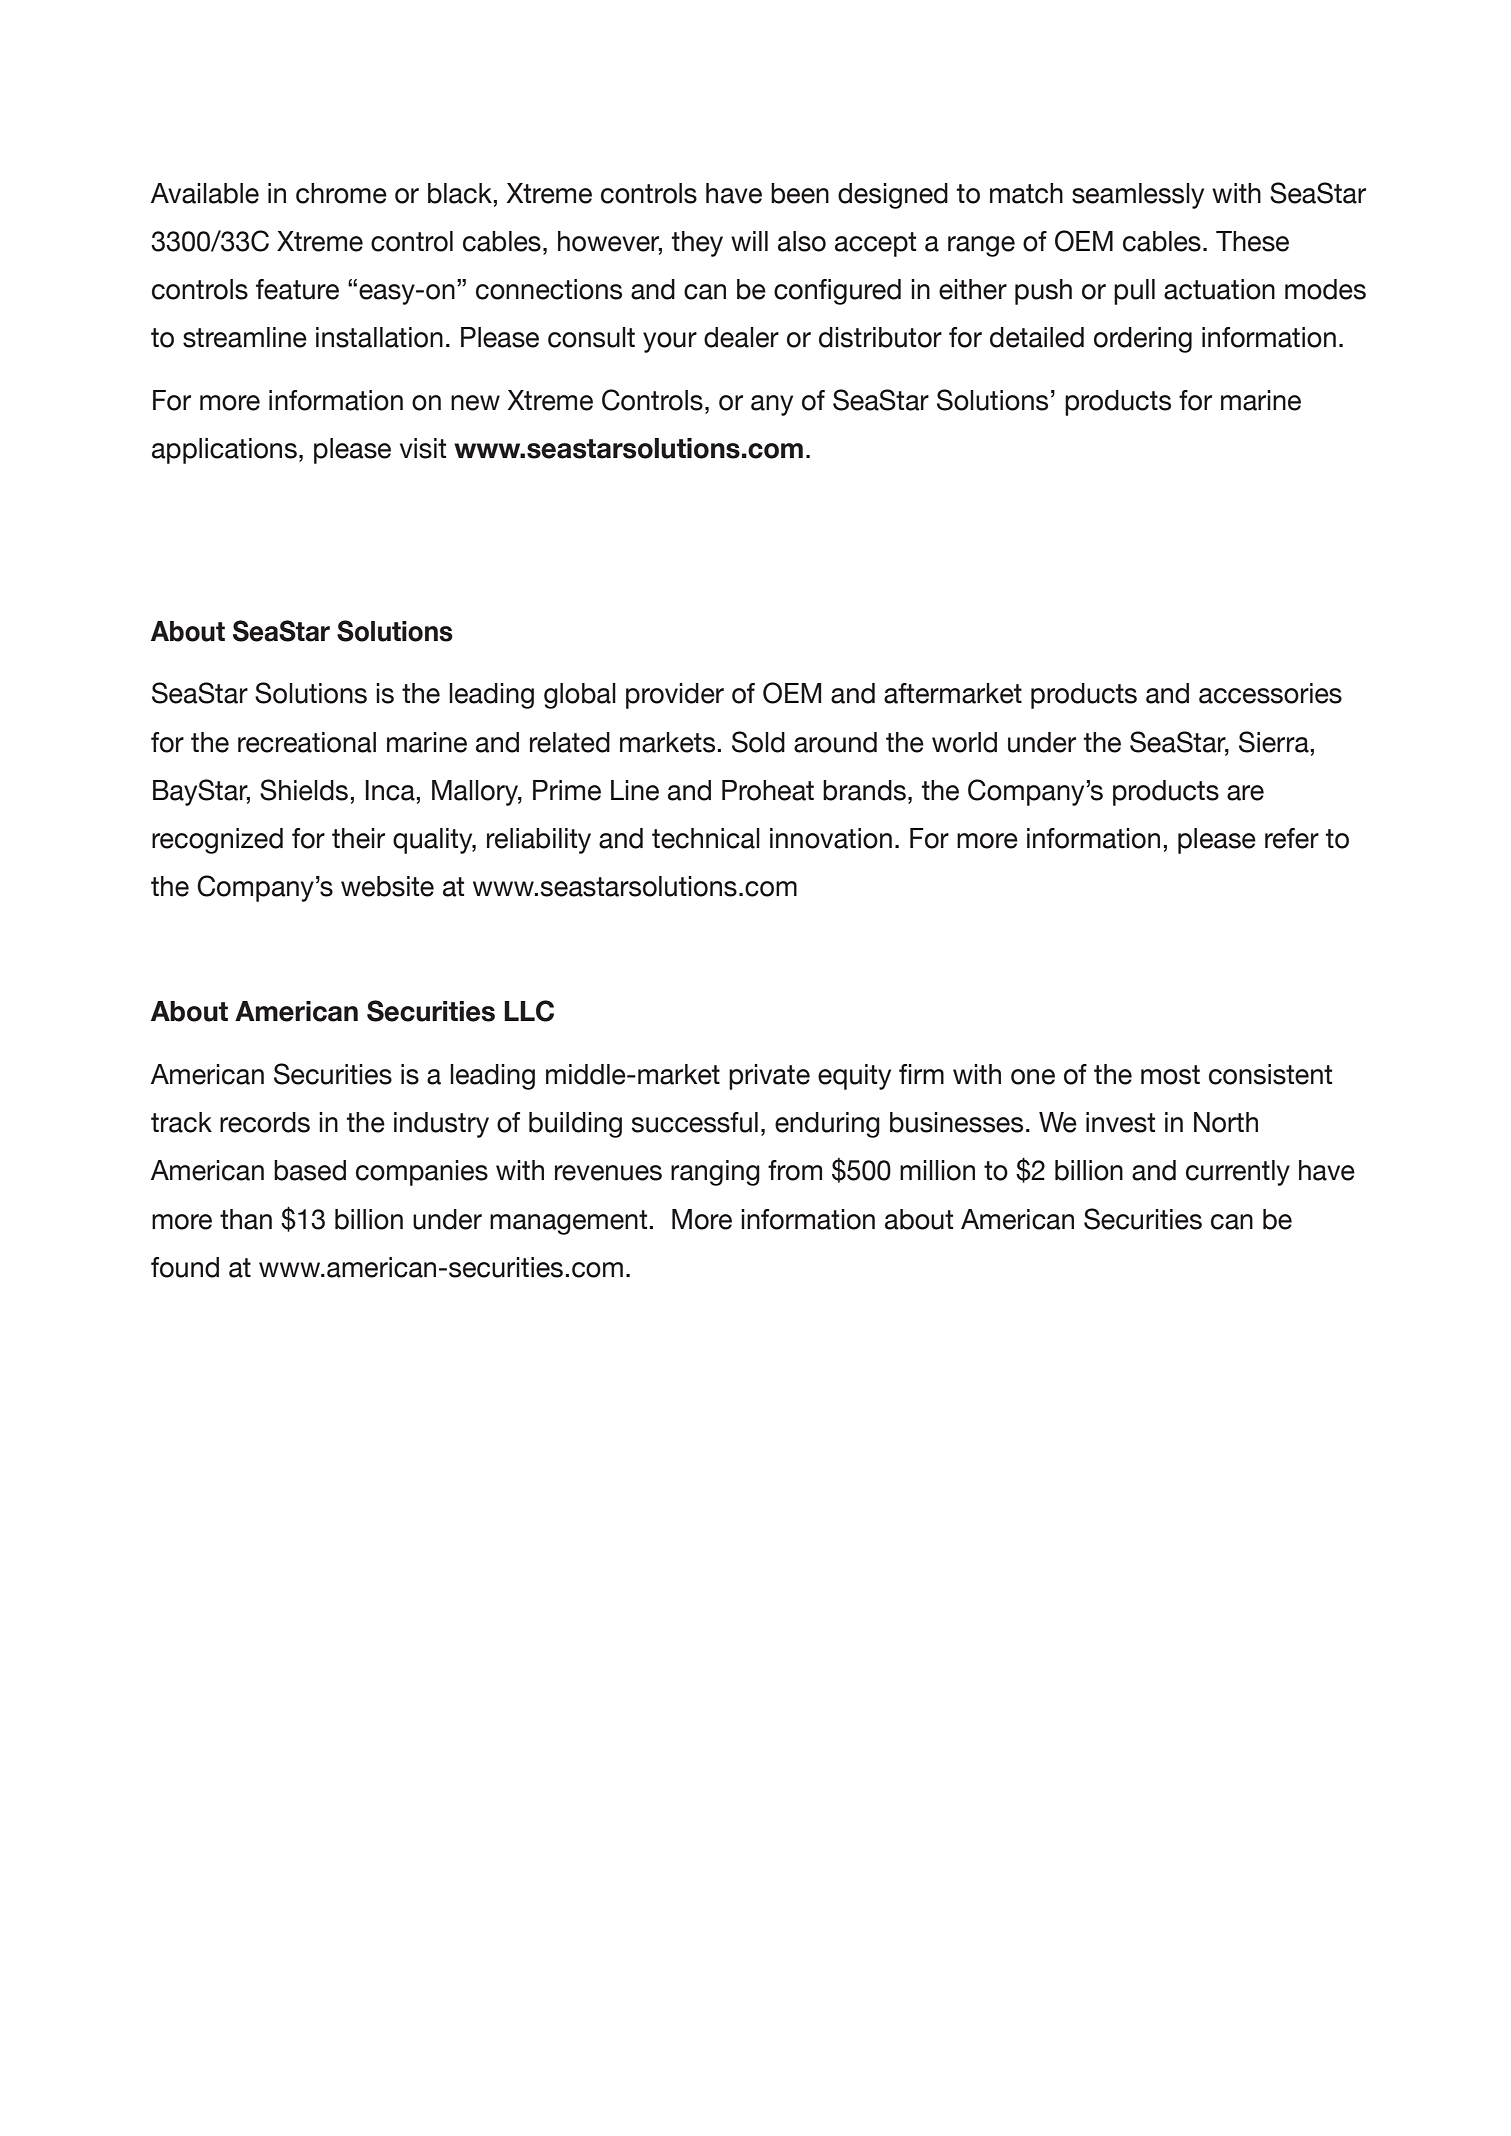 The height and width of the screenshot is (2136, 1511). I want to click on Sierra, so click(1274, 742).
